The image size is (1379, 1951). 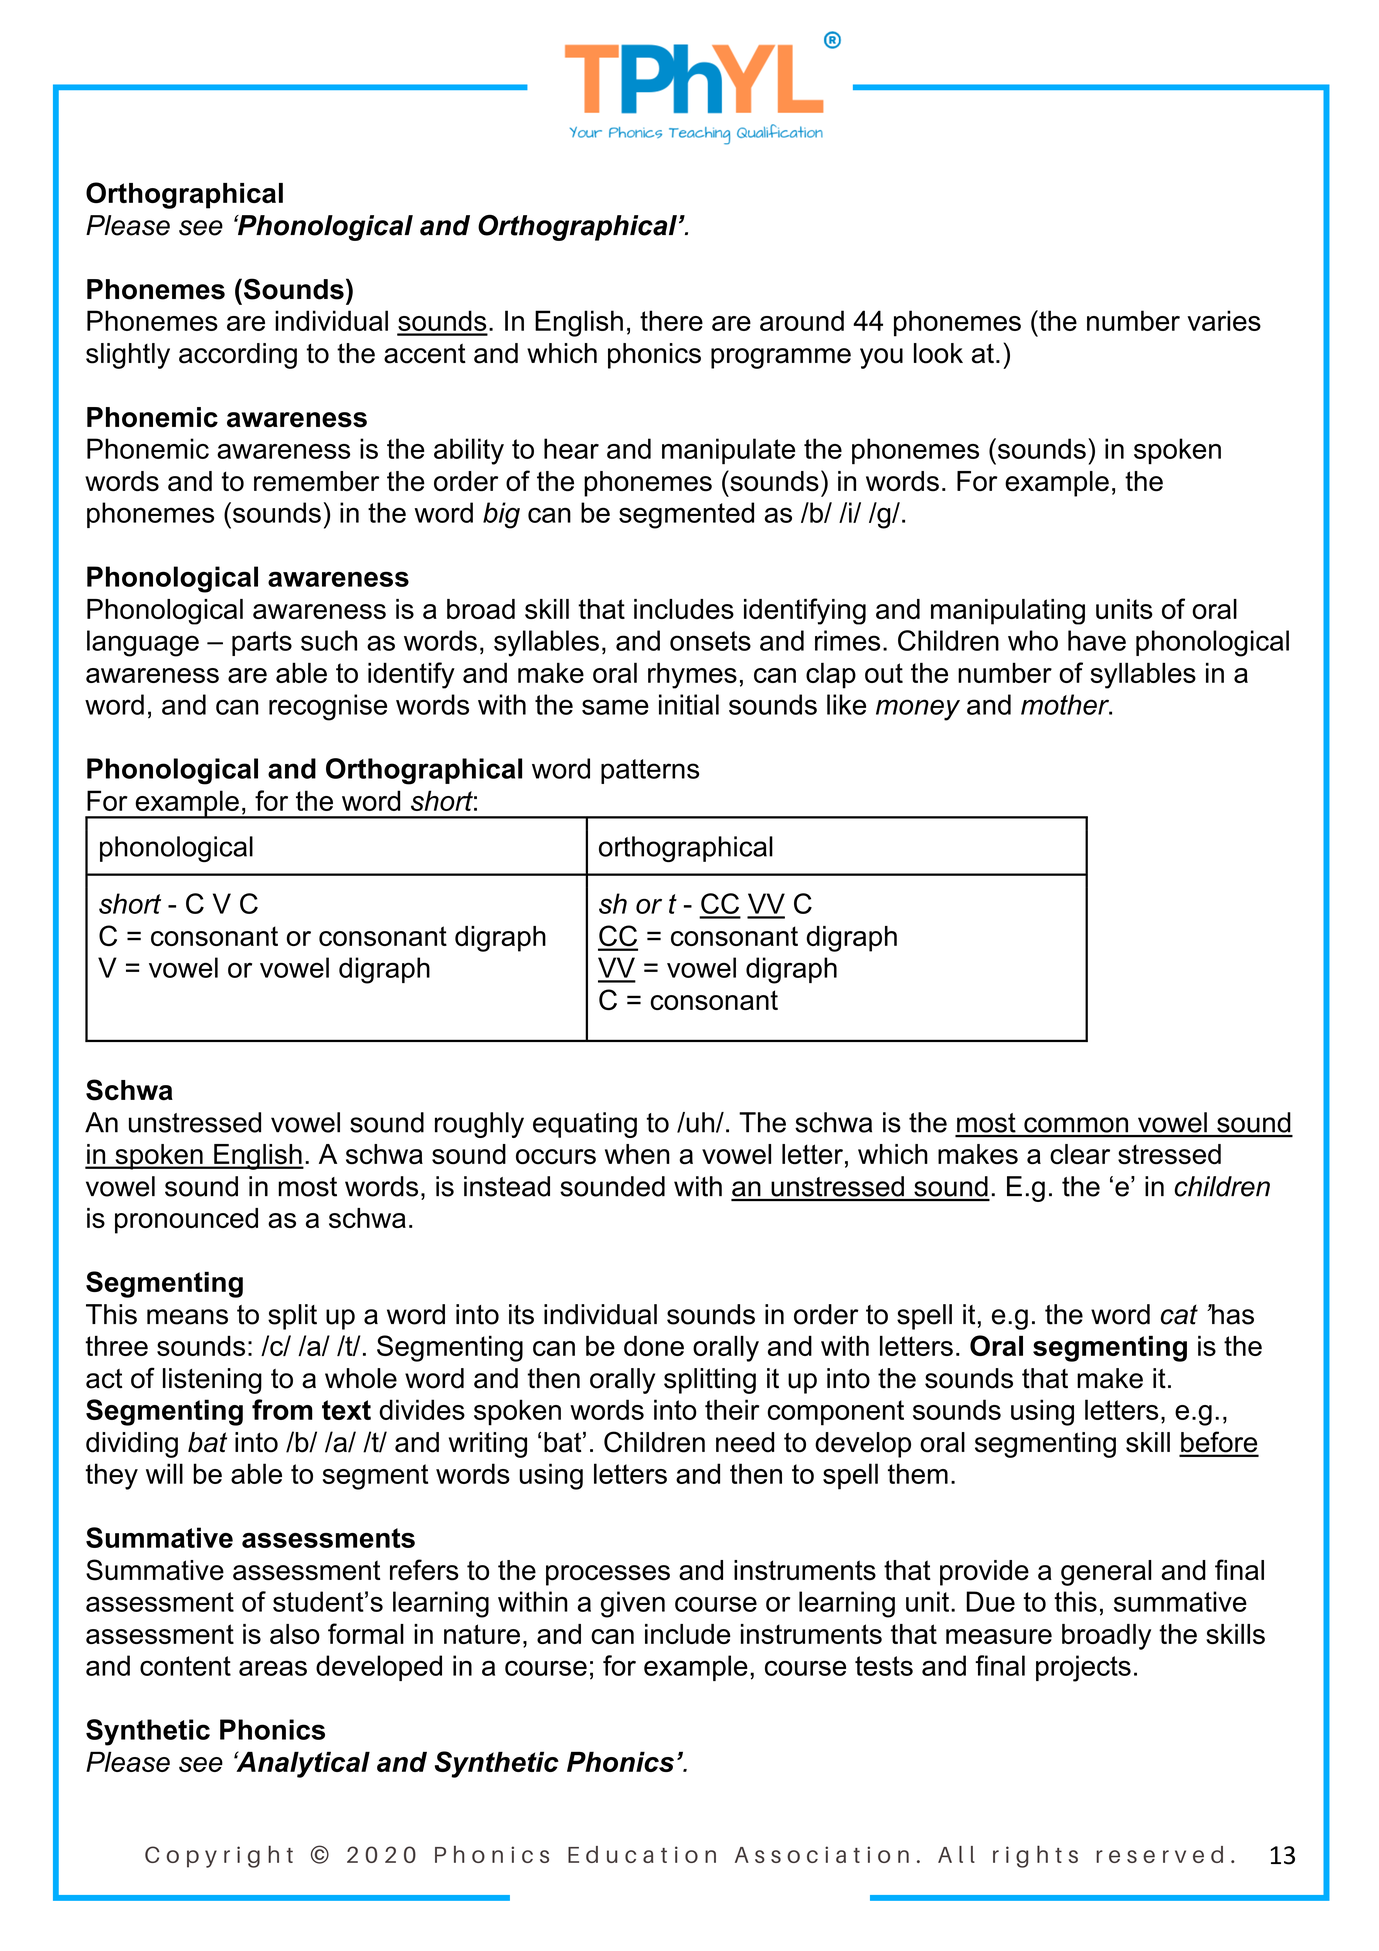 What do you see at coordinates (1224, 320) in the screenshot?
I see `varies` at bounding box center [1224, 320].
